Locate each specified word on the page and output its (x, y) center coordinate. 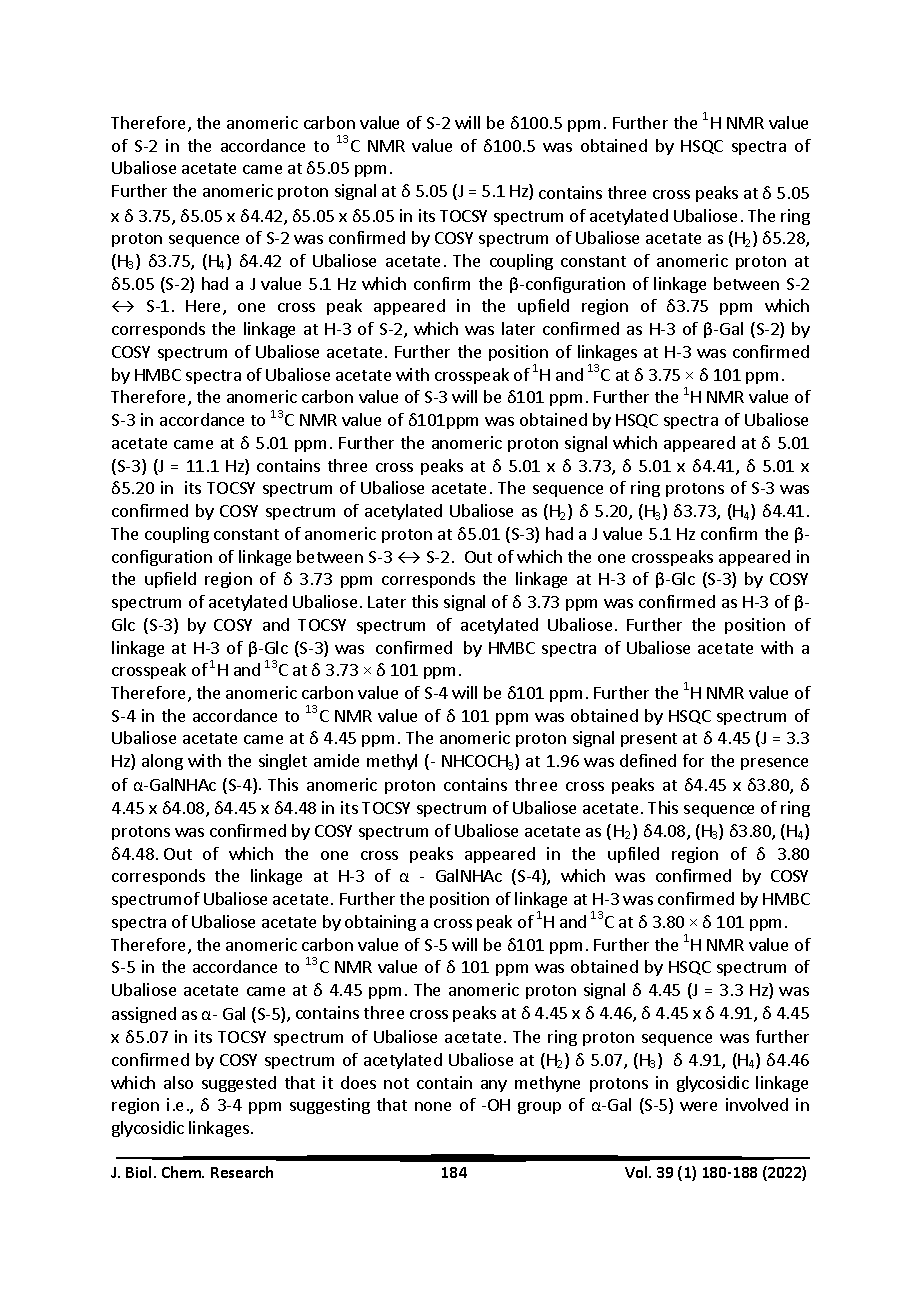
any (494, 1086)
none (433, 1106)
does (358, 1082)
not (396, 1083)
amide (336, 760)
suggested (239, 1084)
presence (774, 764)
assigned (144, 1015)
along (162, 762)
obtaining (380, 923)
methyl (392, 762)
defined (648, 760)
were (698, 1106)
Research (242, 1172)
